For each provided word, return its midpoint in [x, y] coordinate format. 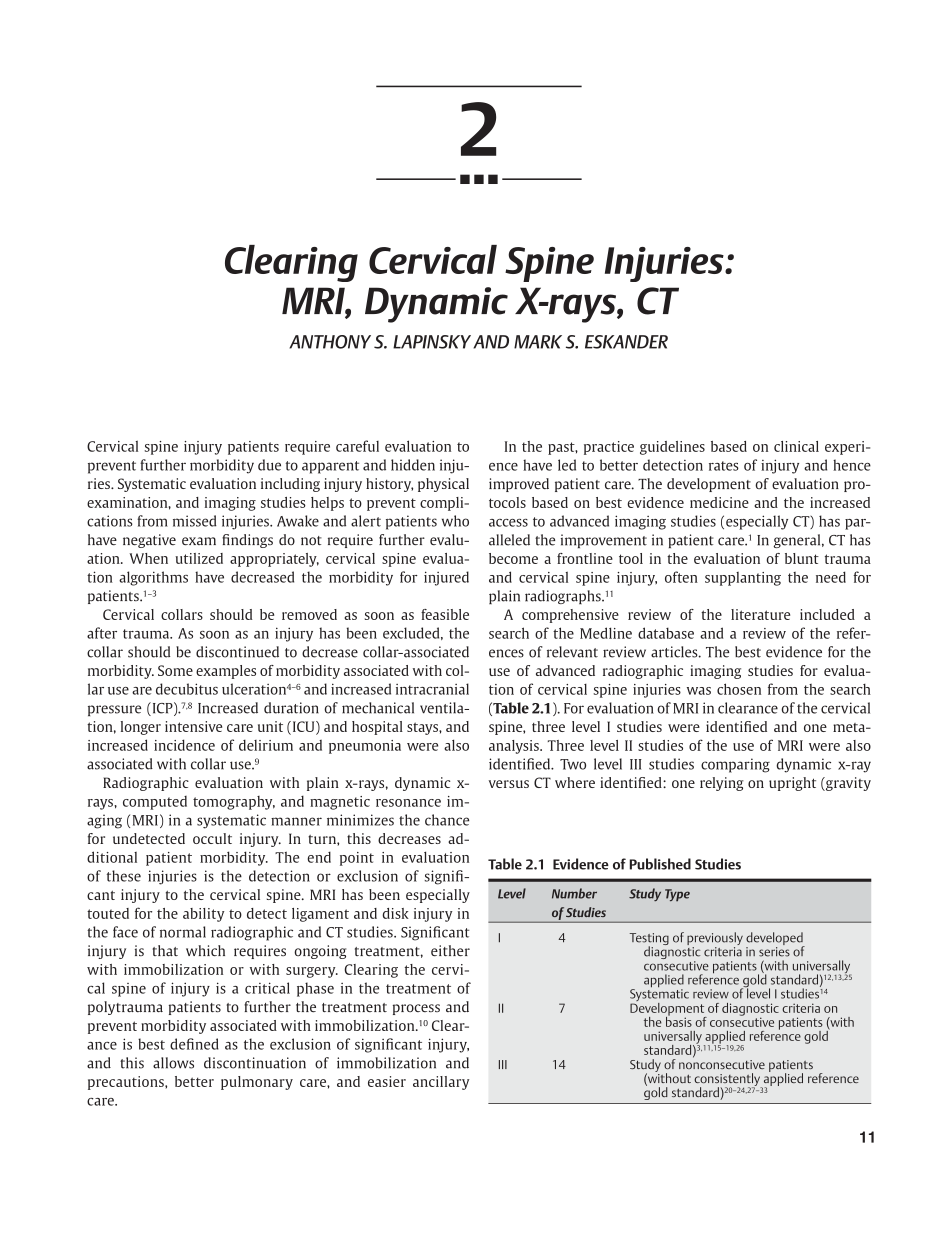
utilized [199, 558]
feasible [445, 614]
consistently [728, 1081]
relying [722, 784]
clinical [796, 446]
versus [509, 784]
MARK [538, 342]
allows [173, 1063]
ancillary [441, 1083]
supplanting [743, 579]
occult [212, 838]
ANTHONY [330, 342]
